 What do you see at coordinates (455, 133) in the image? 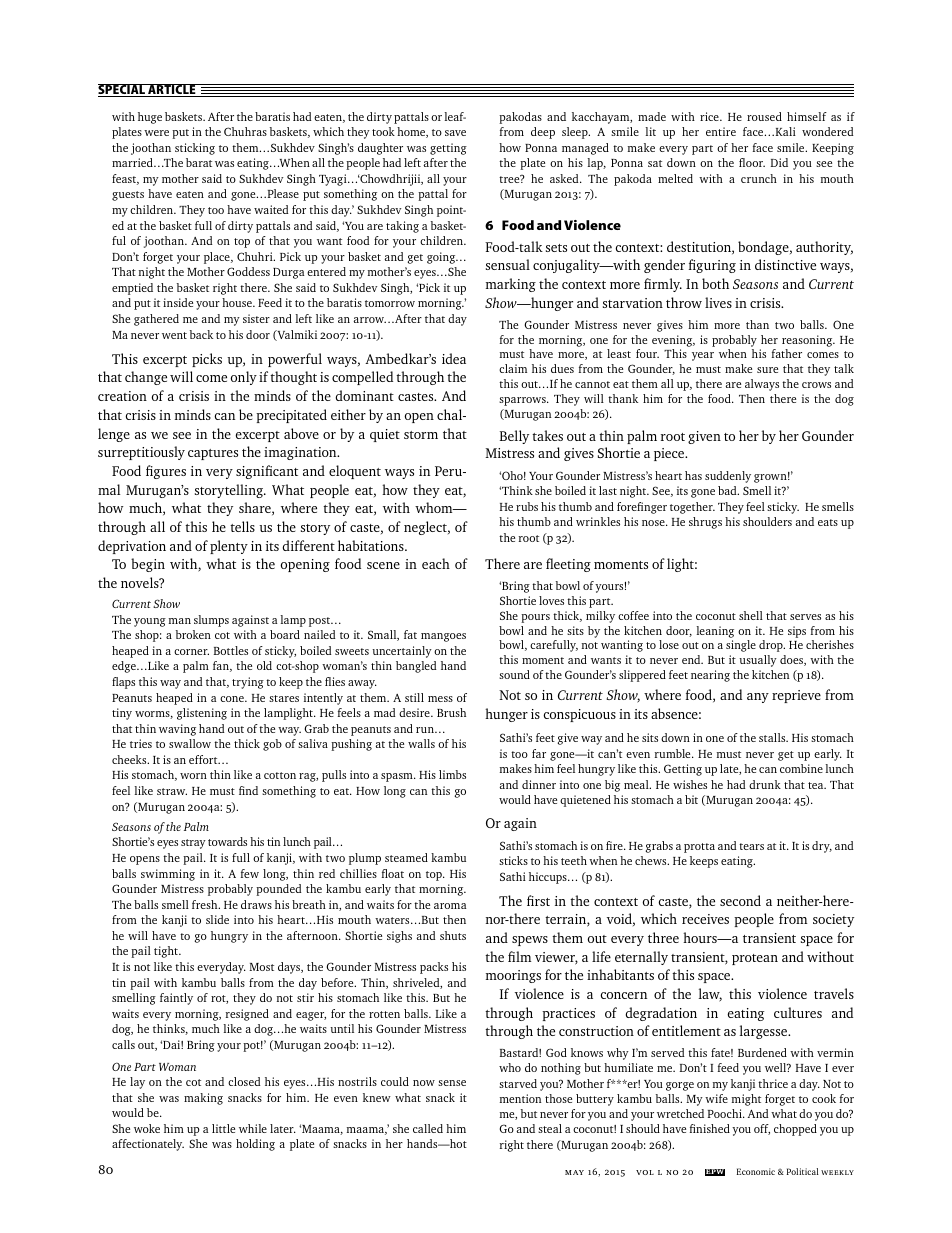
I see `save` at bounding box center [455, 133].
